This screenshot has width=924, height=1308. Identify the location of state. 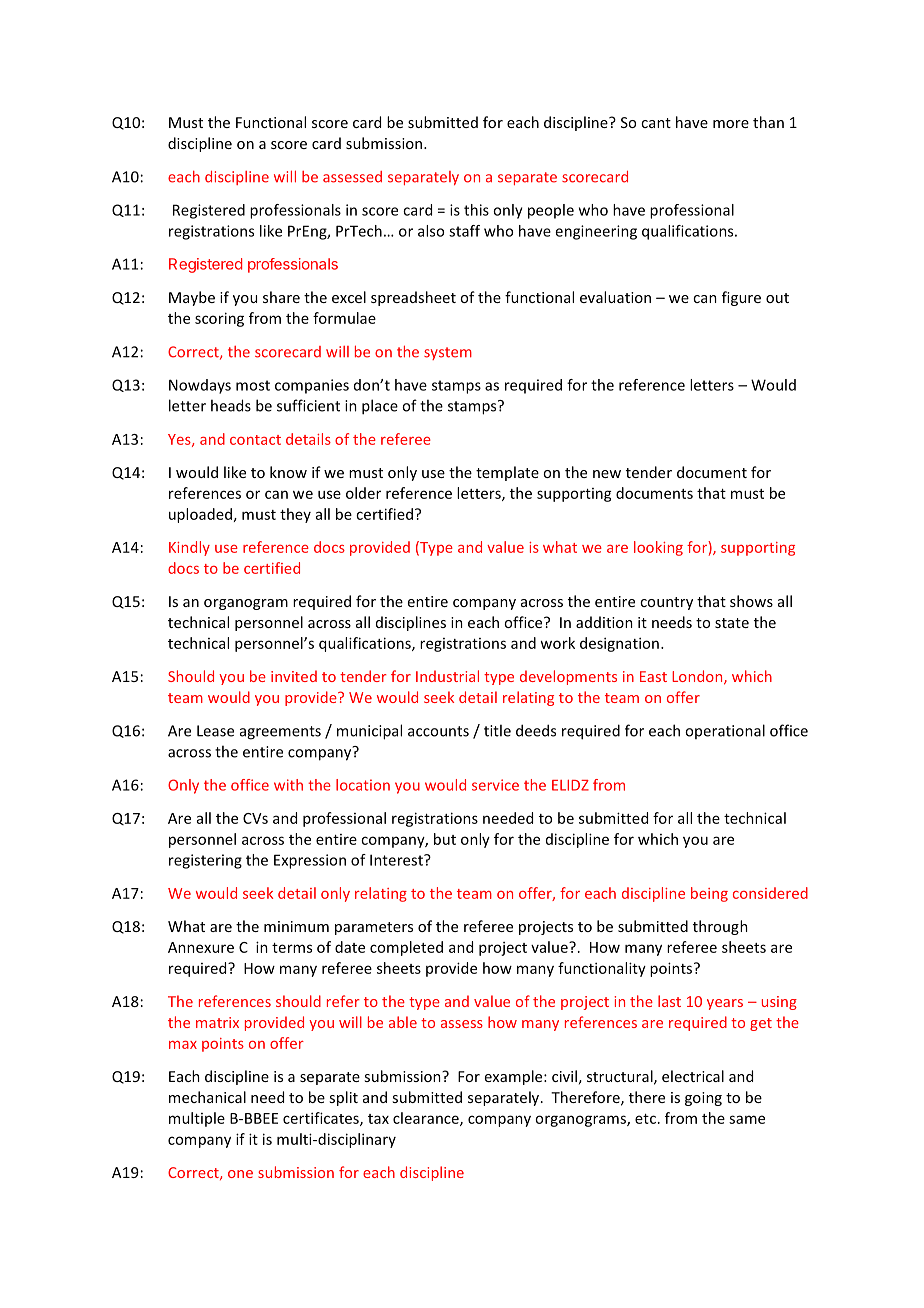
(732, 623).
